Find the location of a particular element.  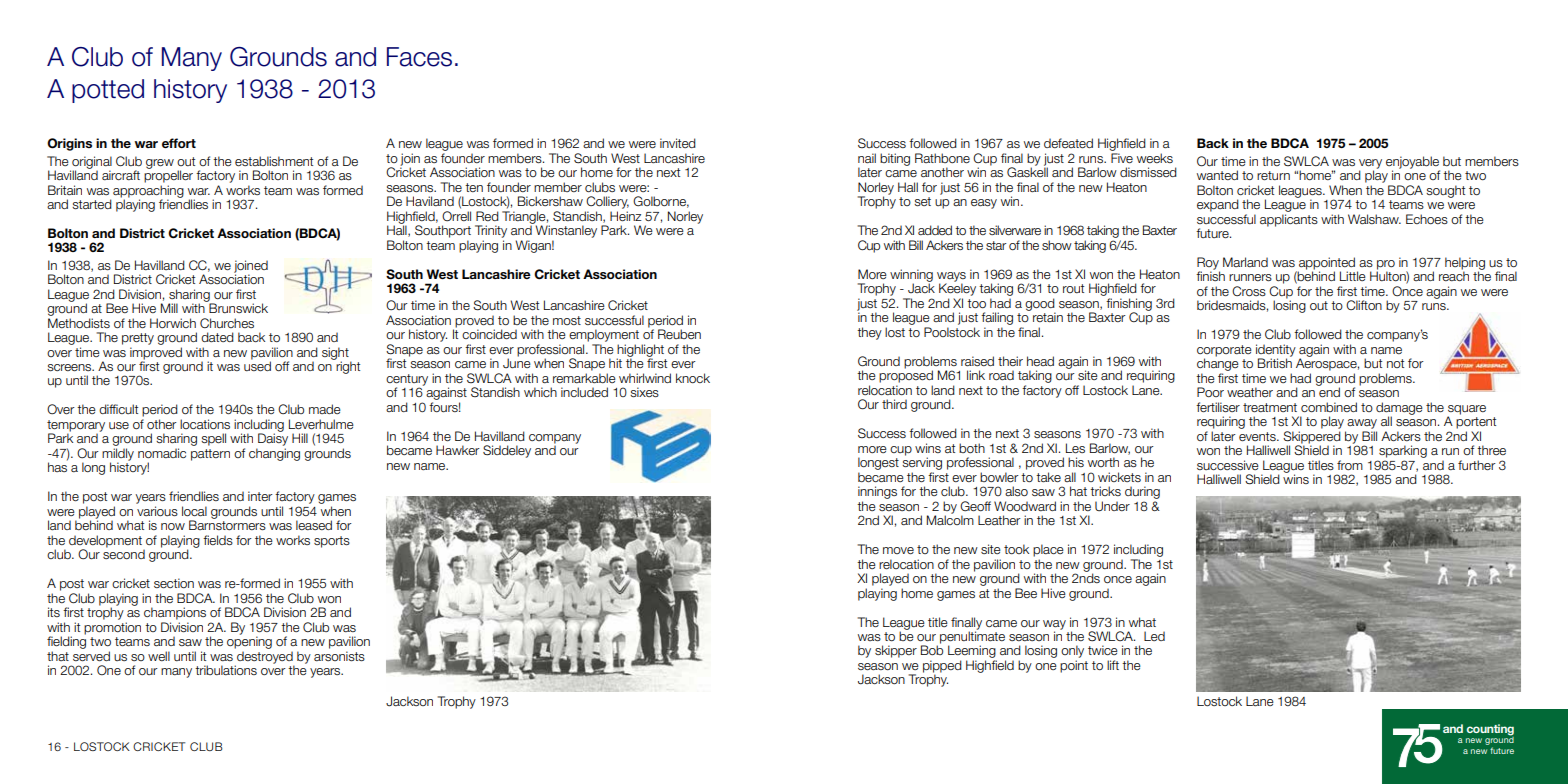

tribulations is located at coordinates (226, 670).
